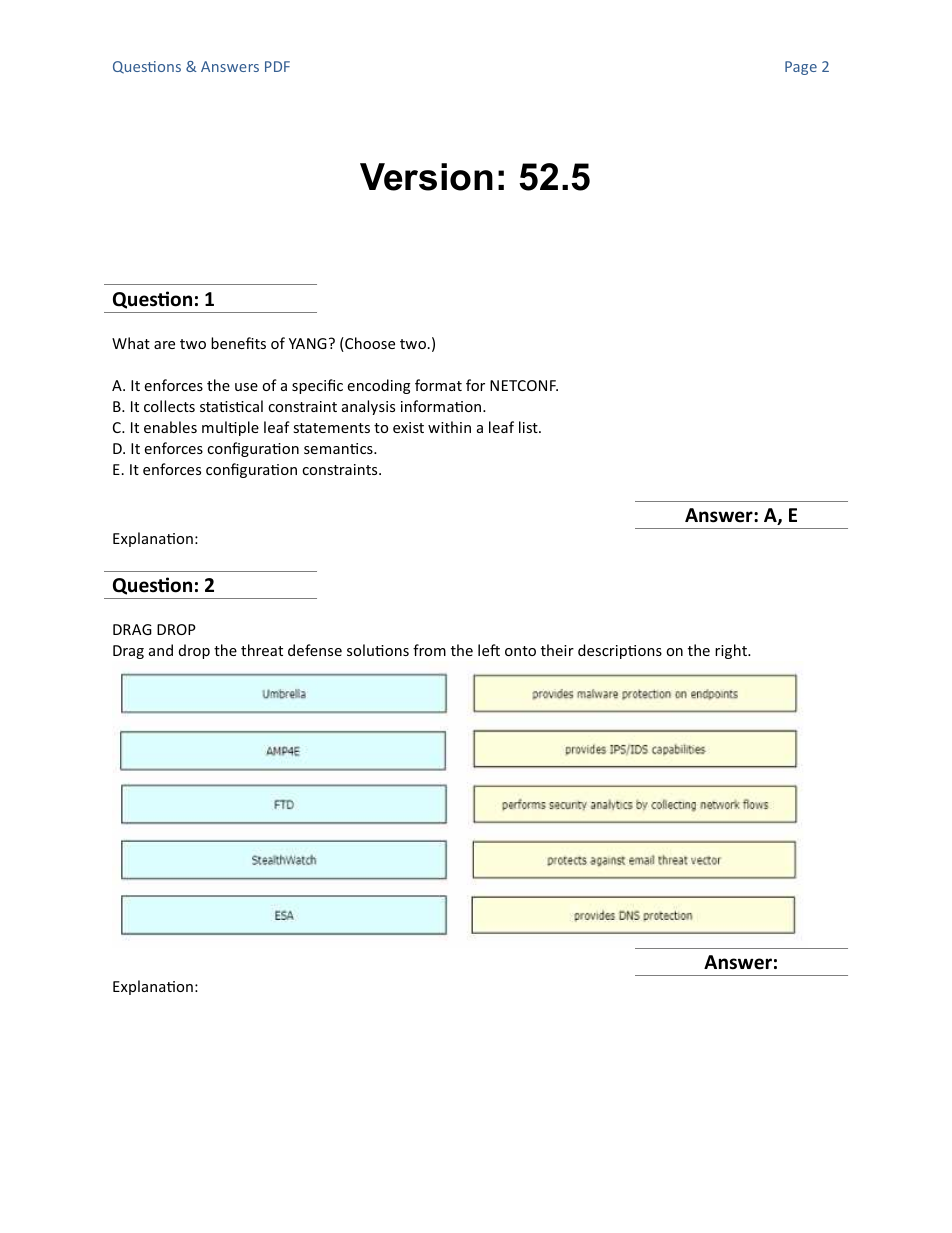  I want to click on and, so click(161, 650).
